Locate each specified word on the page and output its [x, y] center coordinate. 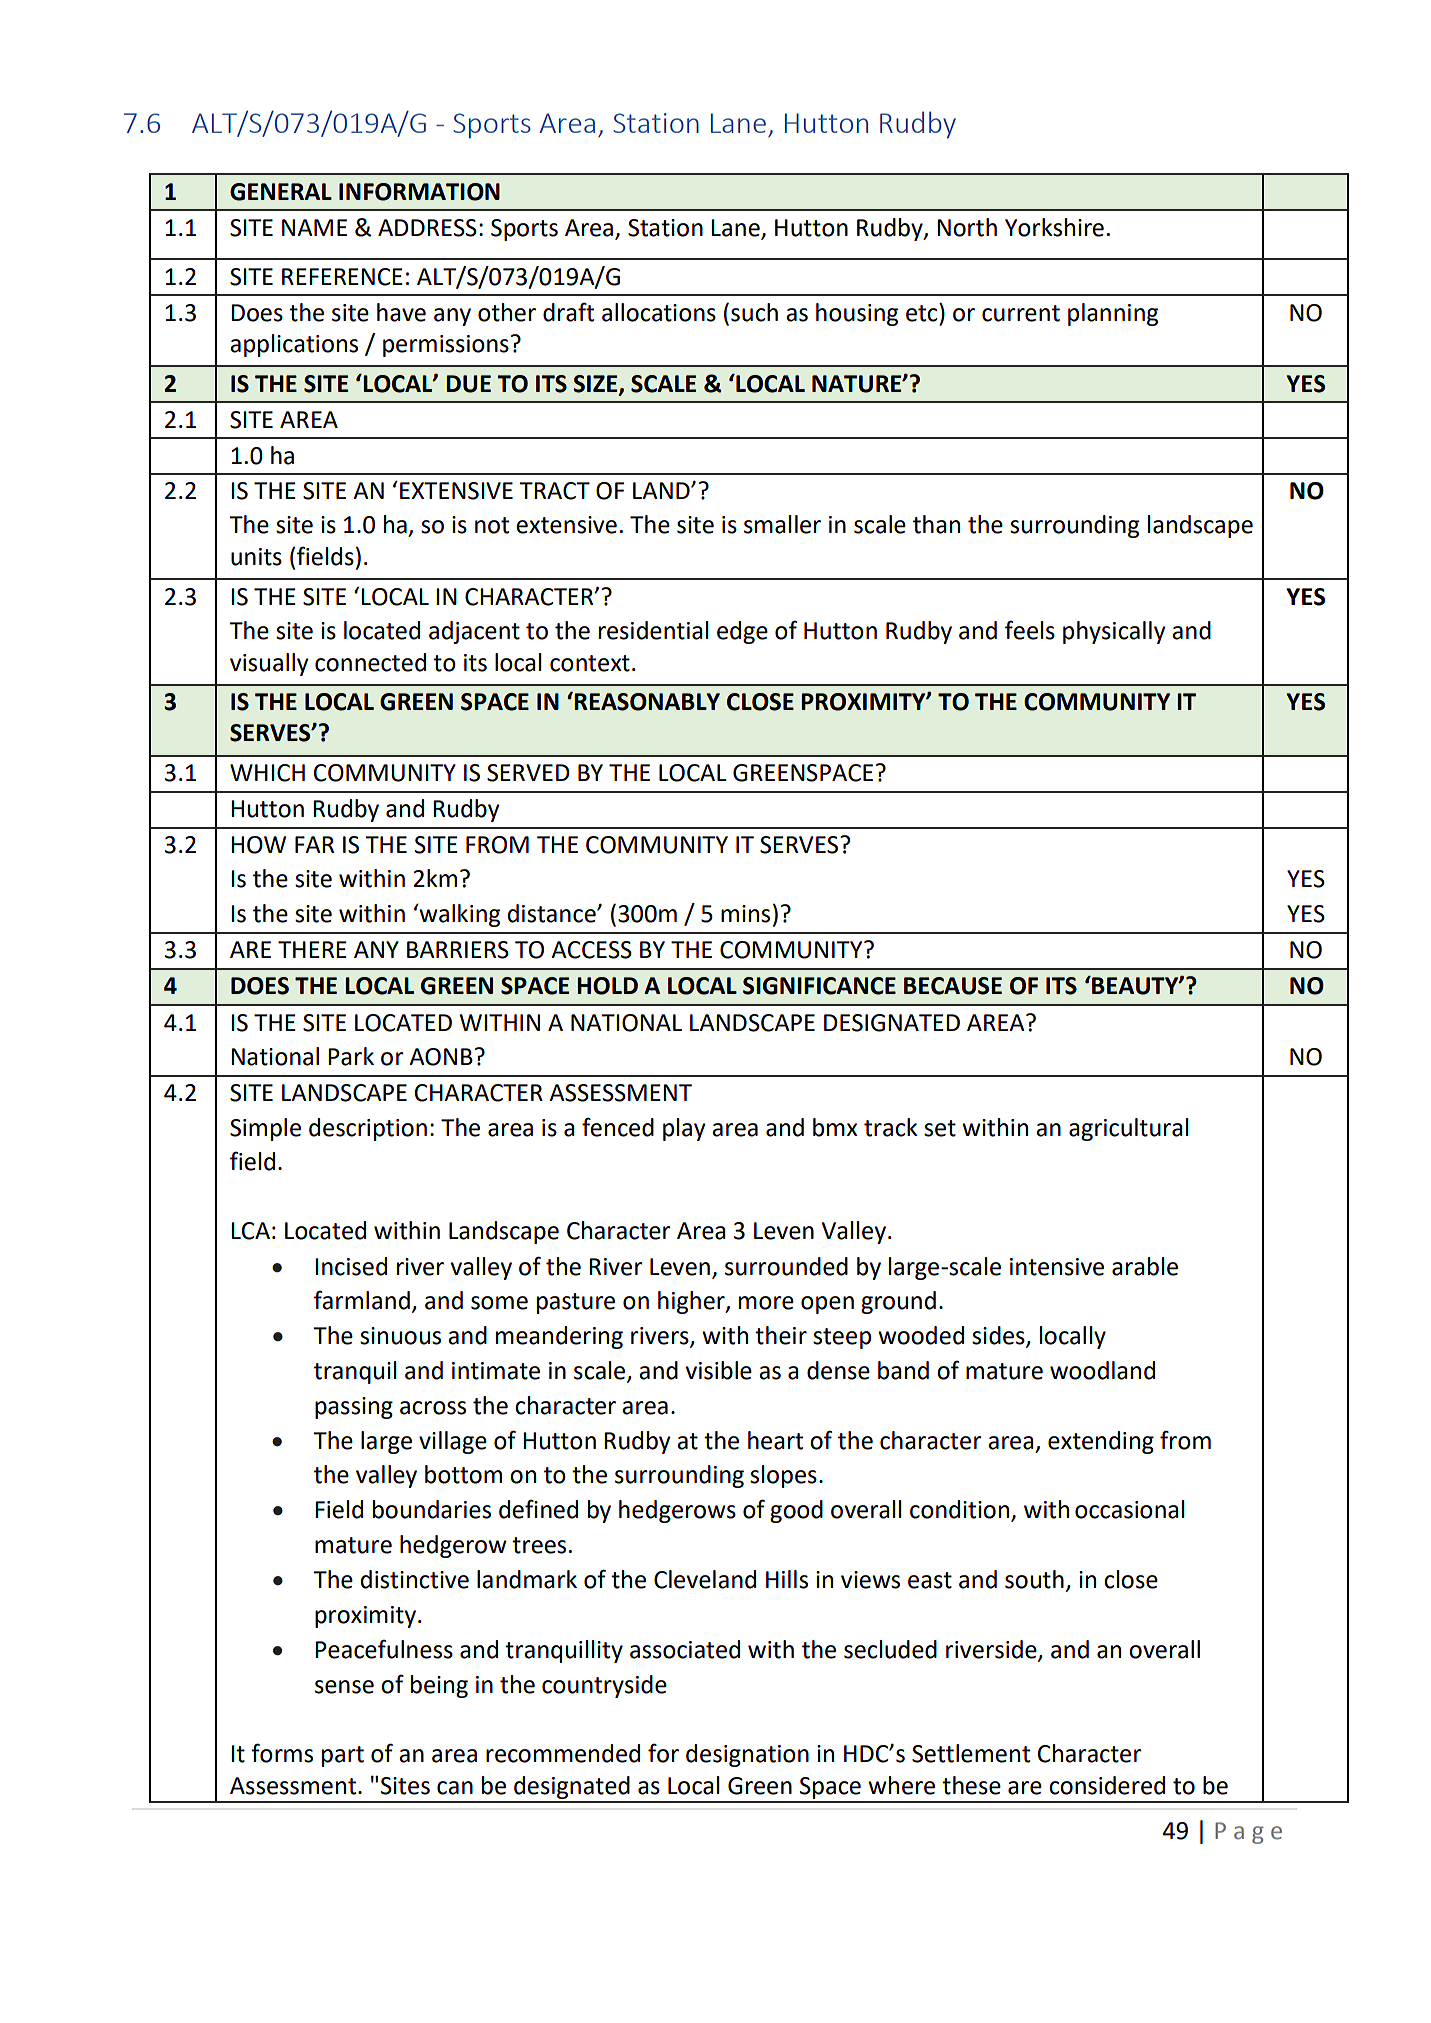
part [343, 1756]
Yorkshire [1054, 227]
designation [747, 1755]
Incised [351, 1266]
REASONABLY [646, 701]
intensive [1057, 1267]
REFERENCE [342, 277]
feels [1030, 630]
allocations [659, 312]
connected [370, 662]
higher [692, 1302]
